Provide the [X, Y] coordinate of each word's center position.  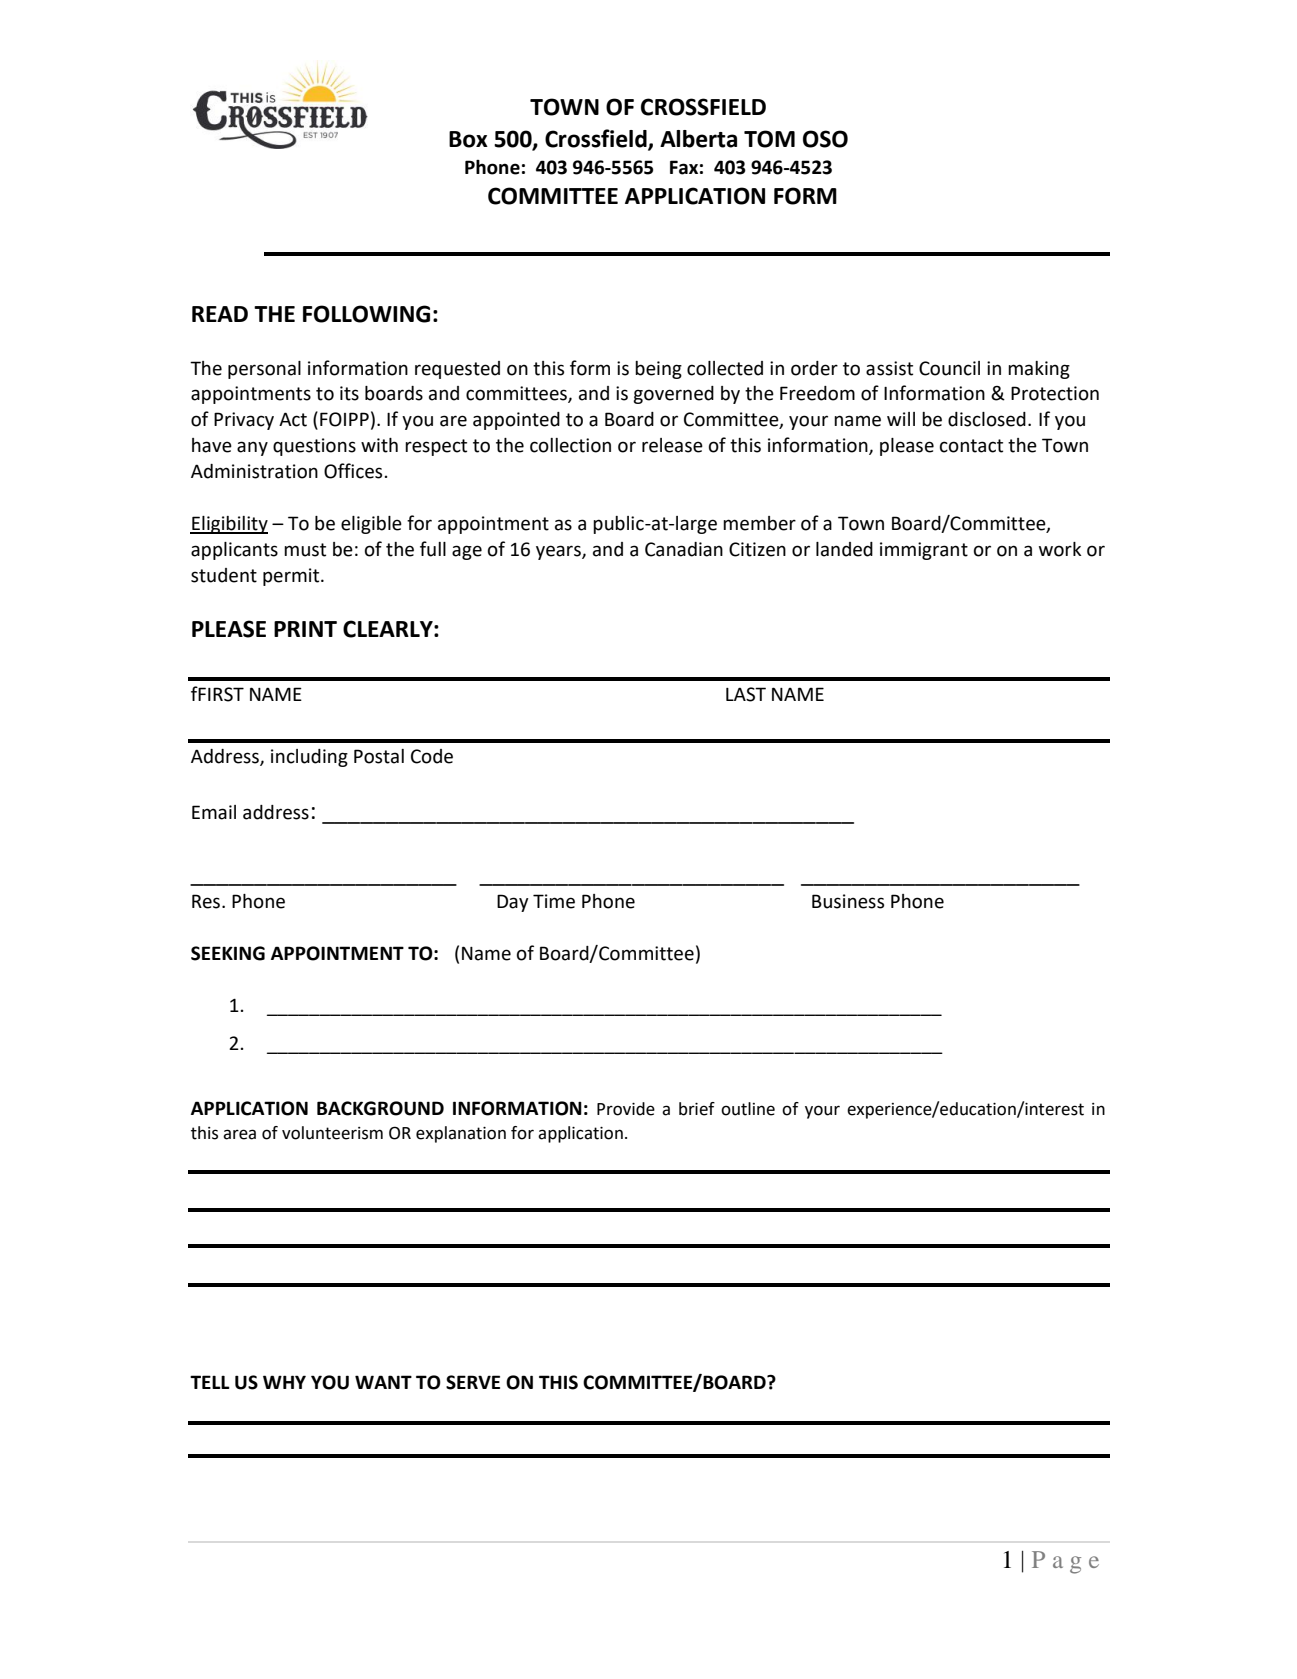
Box [468, 139]
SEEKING [228, 953]
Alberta [698, 139]
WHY [284, 1382]
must [305, 550]
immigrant [924, 551]
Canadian [684, 549]
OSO [825, 139]
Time [554, 901]
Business [848, 901]
